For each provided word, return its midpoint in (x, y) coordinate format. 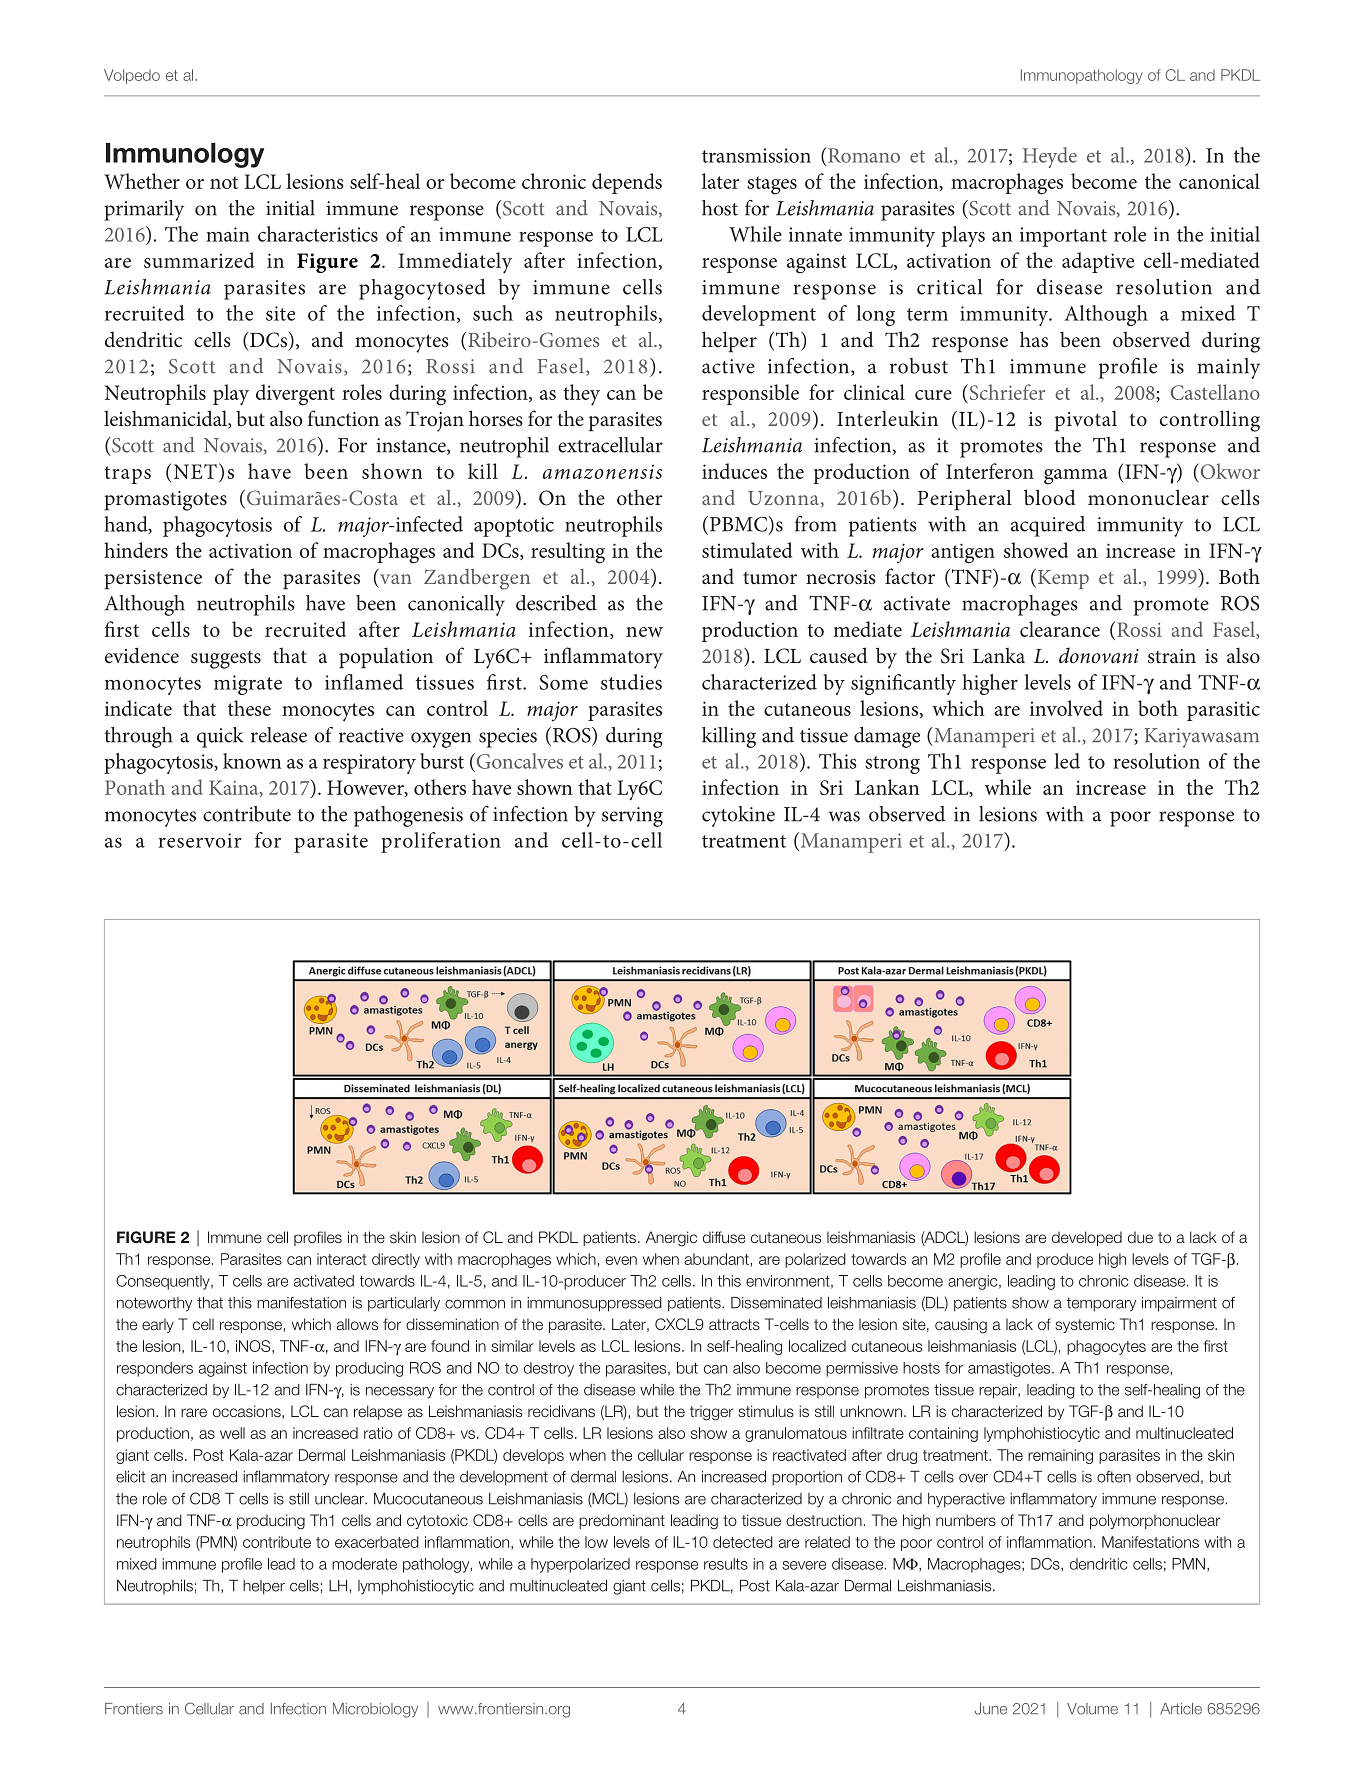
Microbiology (375, 1710)
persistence (153, 579)
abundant (717, 1259)
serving (632, 817)
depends (627, 183)
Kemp (1062, 579)
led (1067, 761)
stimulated (747, 550)
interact (341, 1259)
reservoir (199, 840)
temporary (1101, 1304)
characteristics (318, 234)
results (726, 1564)
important (1063, 237)
